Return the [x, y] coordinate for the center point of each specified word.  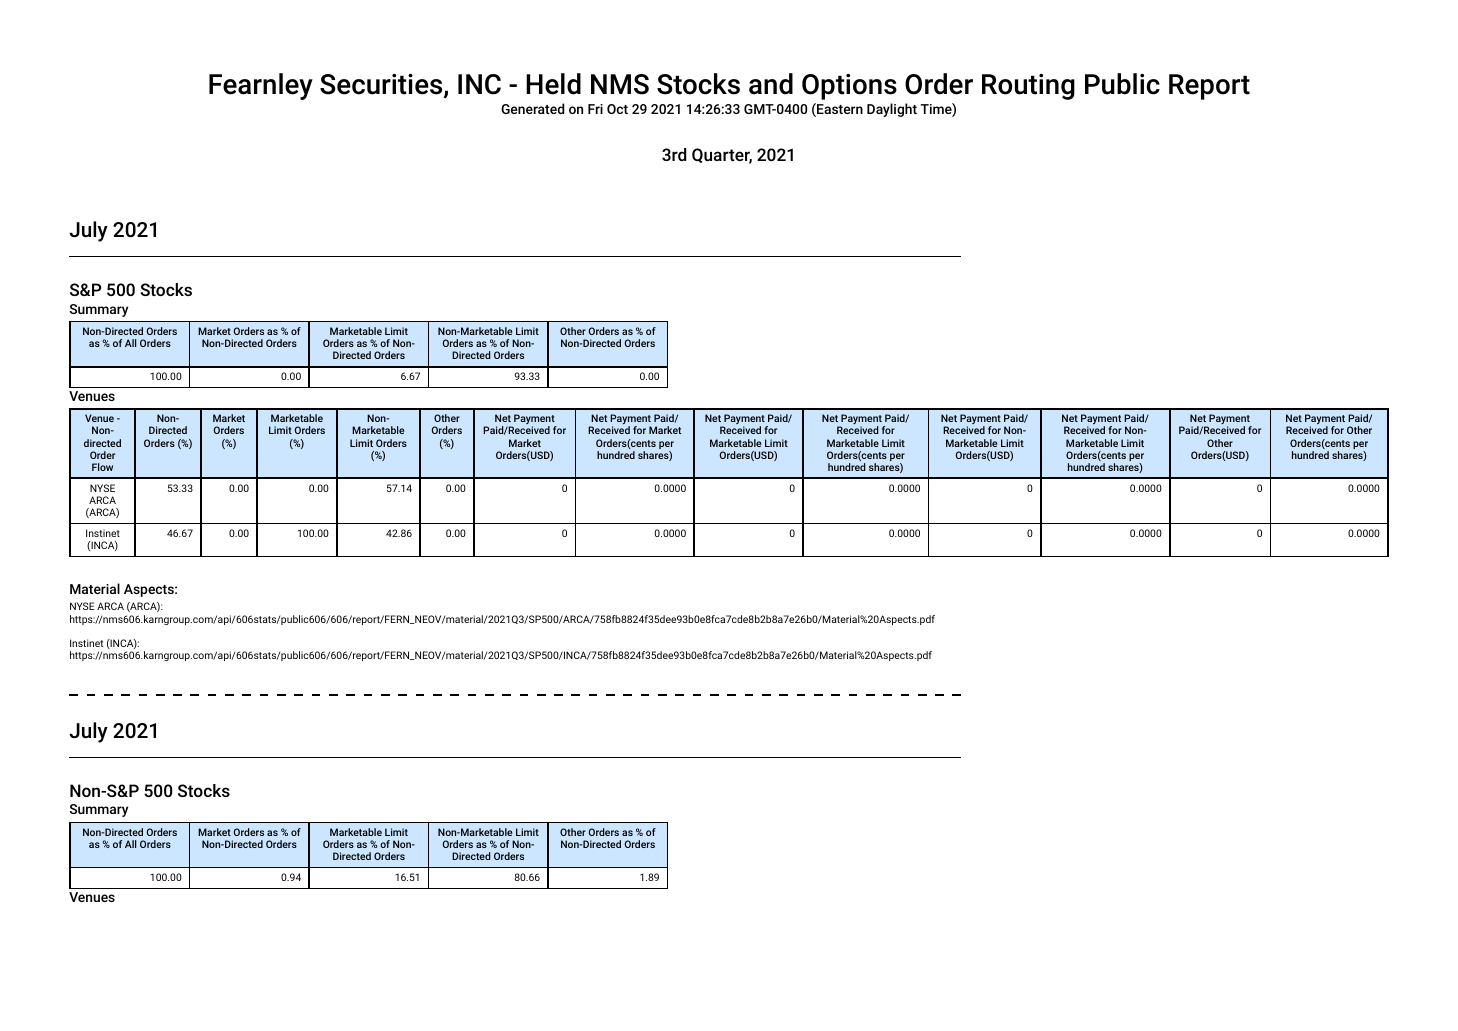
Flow [102, 467]
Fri [595, 109]
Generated [532, 108]
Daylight [892, 110]
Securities [382, 86]
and [771, 84]
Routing [1028, 87]
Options [849, 87]
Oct [617, 109]
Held [553, 84]
